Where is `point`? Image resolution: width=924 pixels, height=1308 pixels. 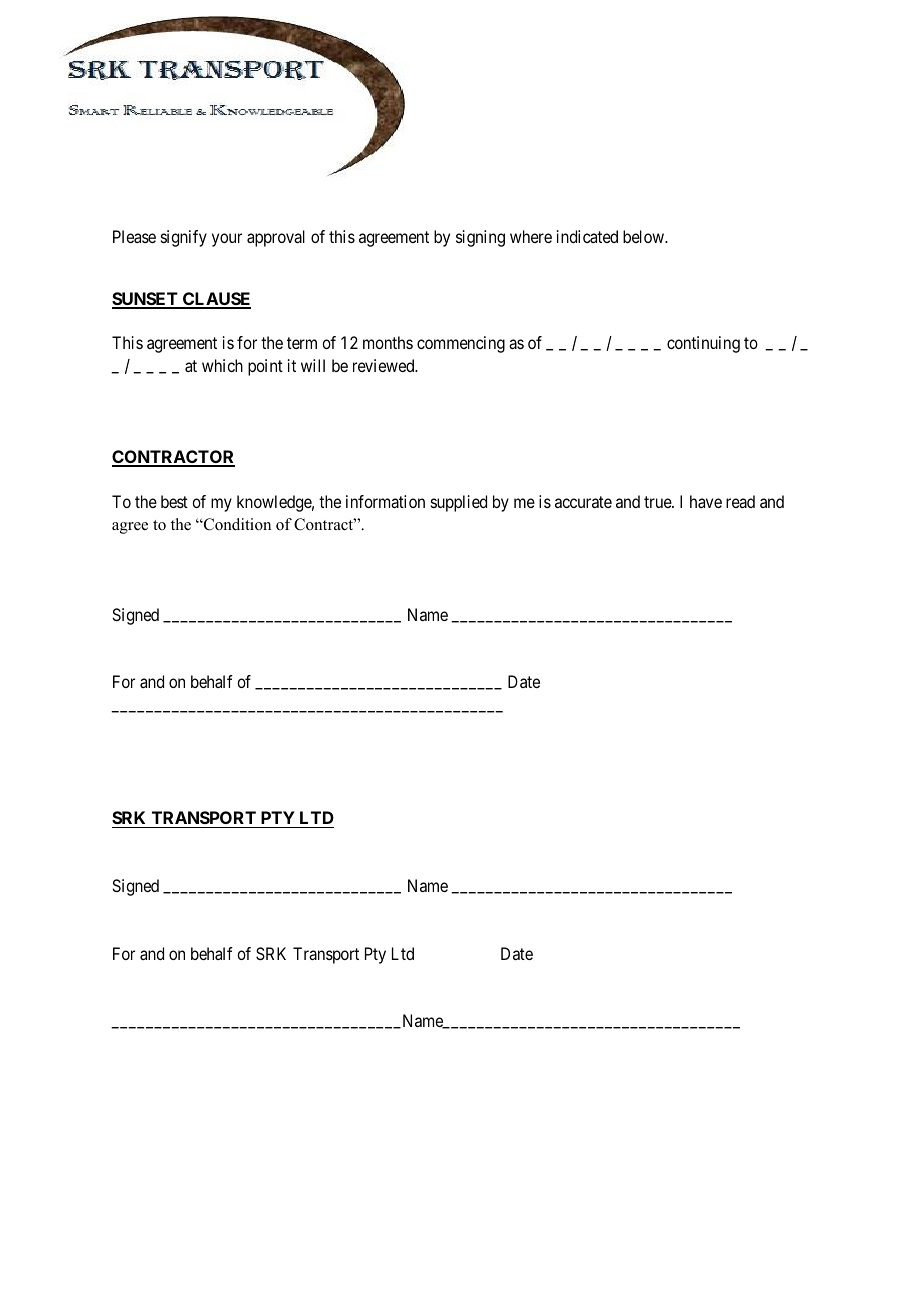 point is located at coordinates (265, 367).
